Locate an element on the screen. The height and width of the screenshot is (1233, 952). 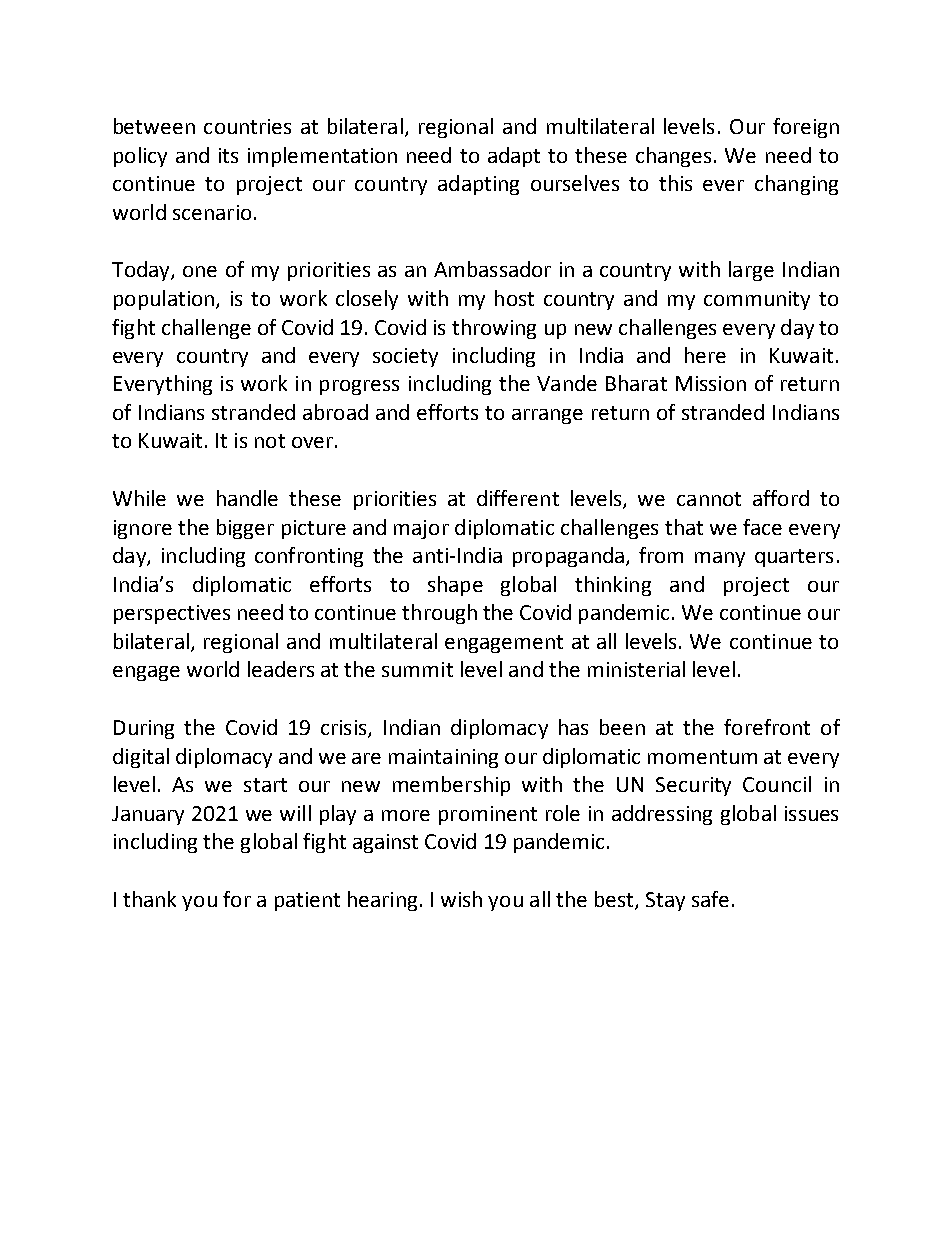
safe is located at coordinates (710, 899).
